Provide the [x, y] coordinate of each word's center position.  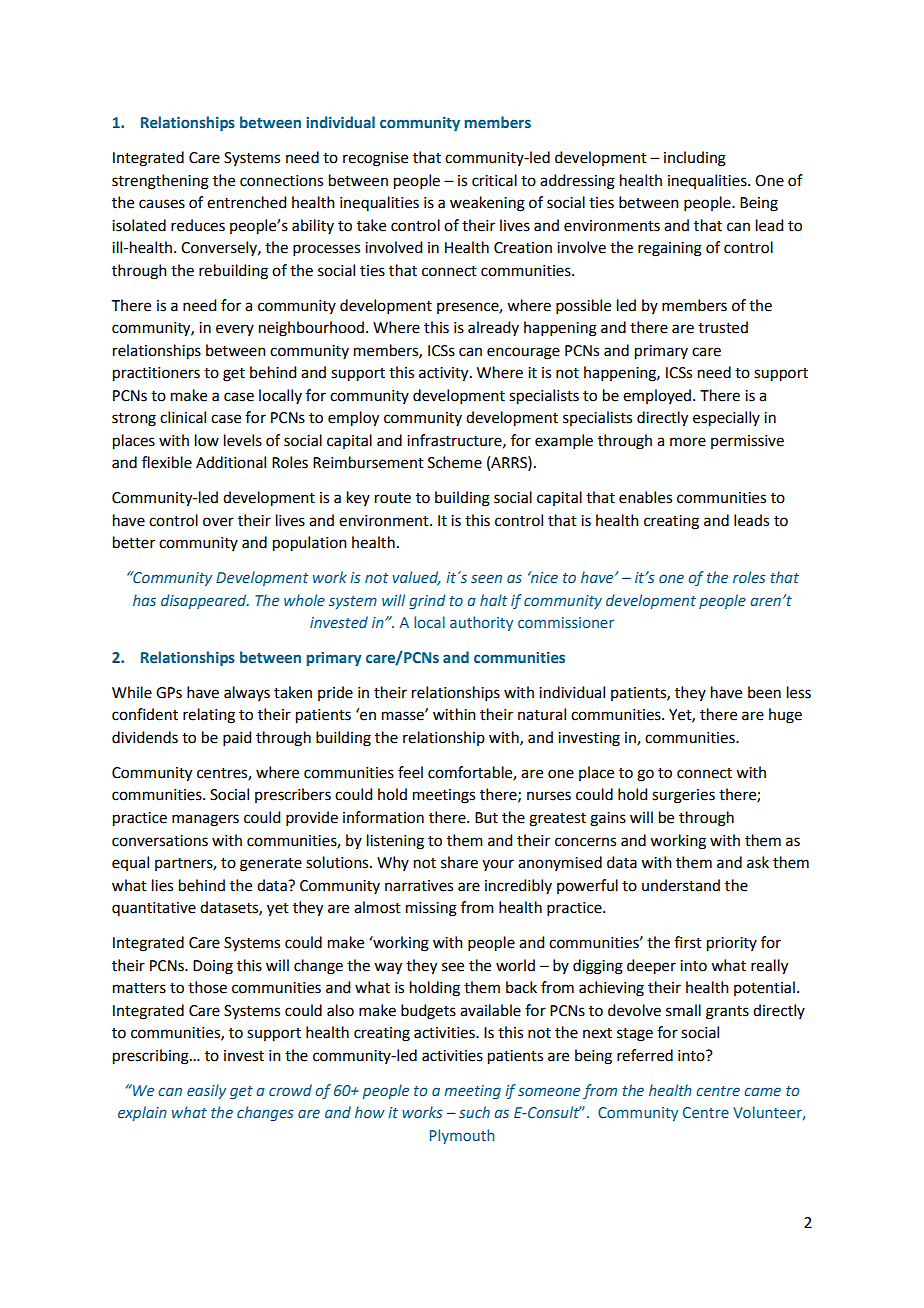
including [695, 159]
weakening [487, 204]
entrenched [246, 202]
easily [206, 1091]
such [474, 1112]
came [762, 1092]
